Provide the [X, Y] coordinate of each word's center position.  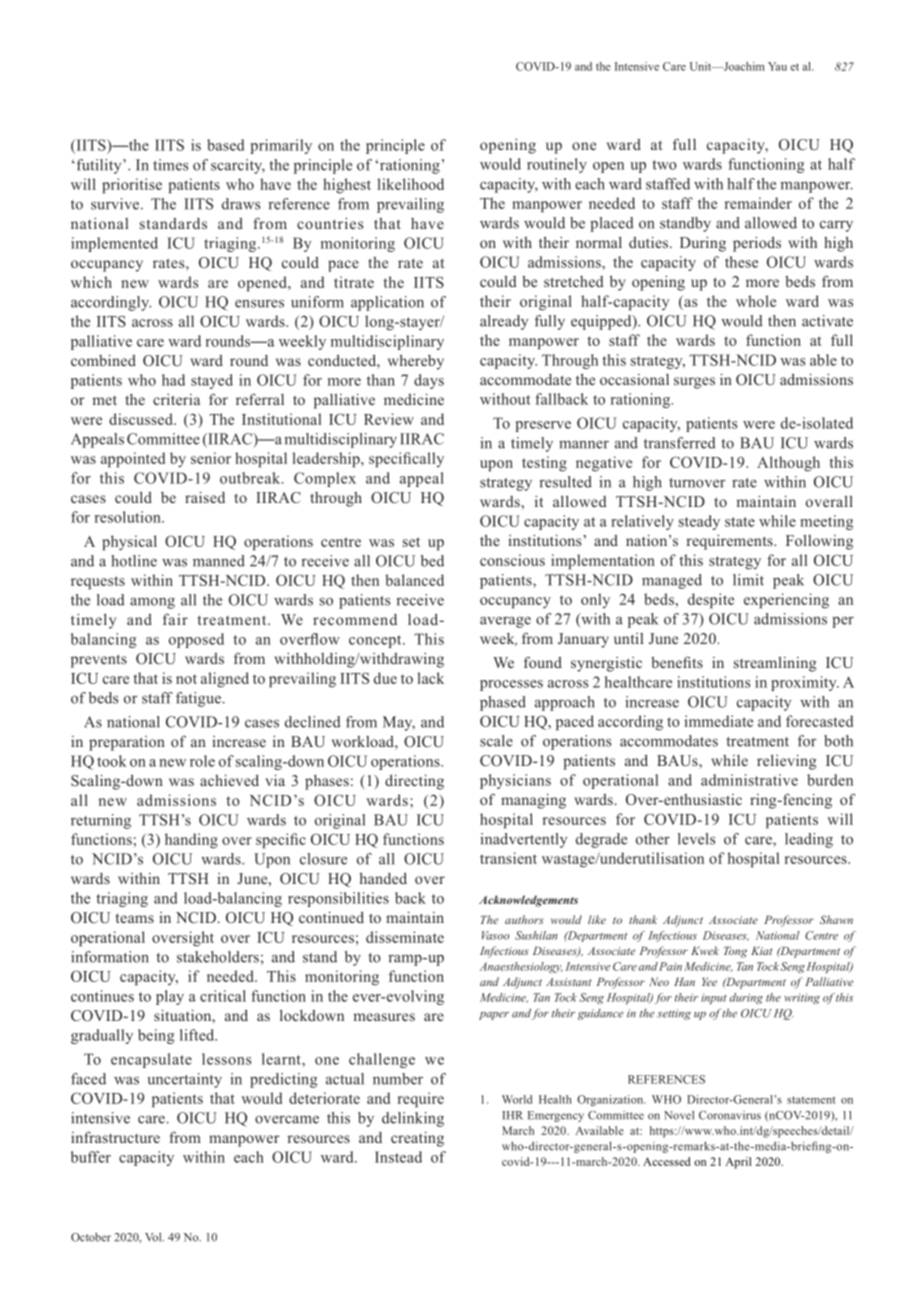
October [91, 1237]
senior [211, 458]
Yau [777, 66]
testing [544, 464]
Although [788, 464]
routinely [557, 165]
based [226, 145]
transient [508, 858]
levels [696, 839]
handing [191, 841]
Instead [398, 1157]
